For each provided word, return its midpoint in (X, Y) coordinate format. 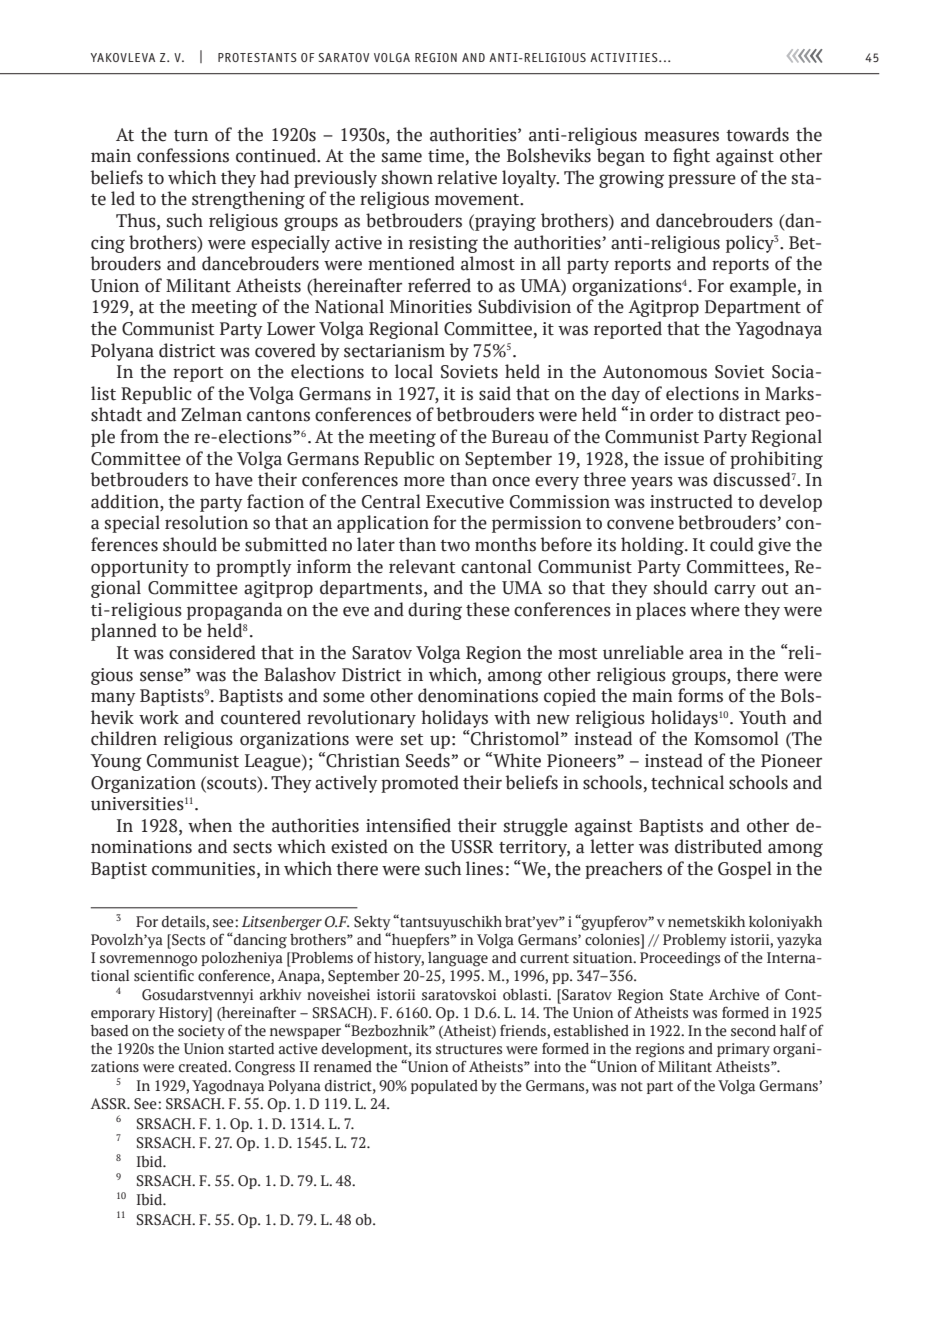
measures (681, 136)
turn (191, 136)
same (402, 157)
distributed (718, 846)
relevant (422, 566)
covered (285, 350)
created (204, 1067)
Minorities (431, 307)
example (763, 287)
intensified (408, 825)
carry (735, 591)
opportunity (140, 568)
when (210, 825)
